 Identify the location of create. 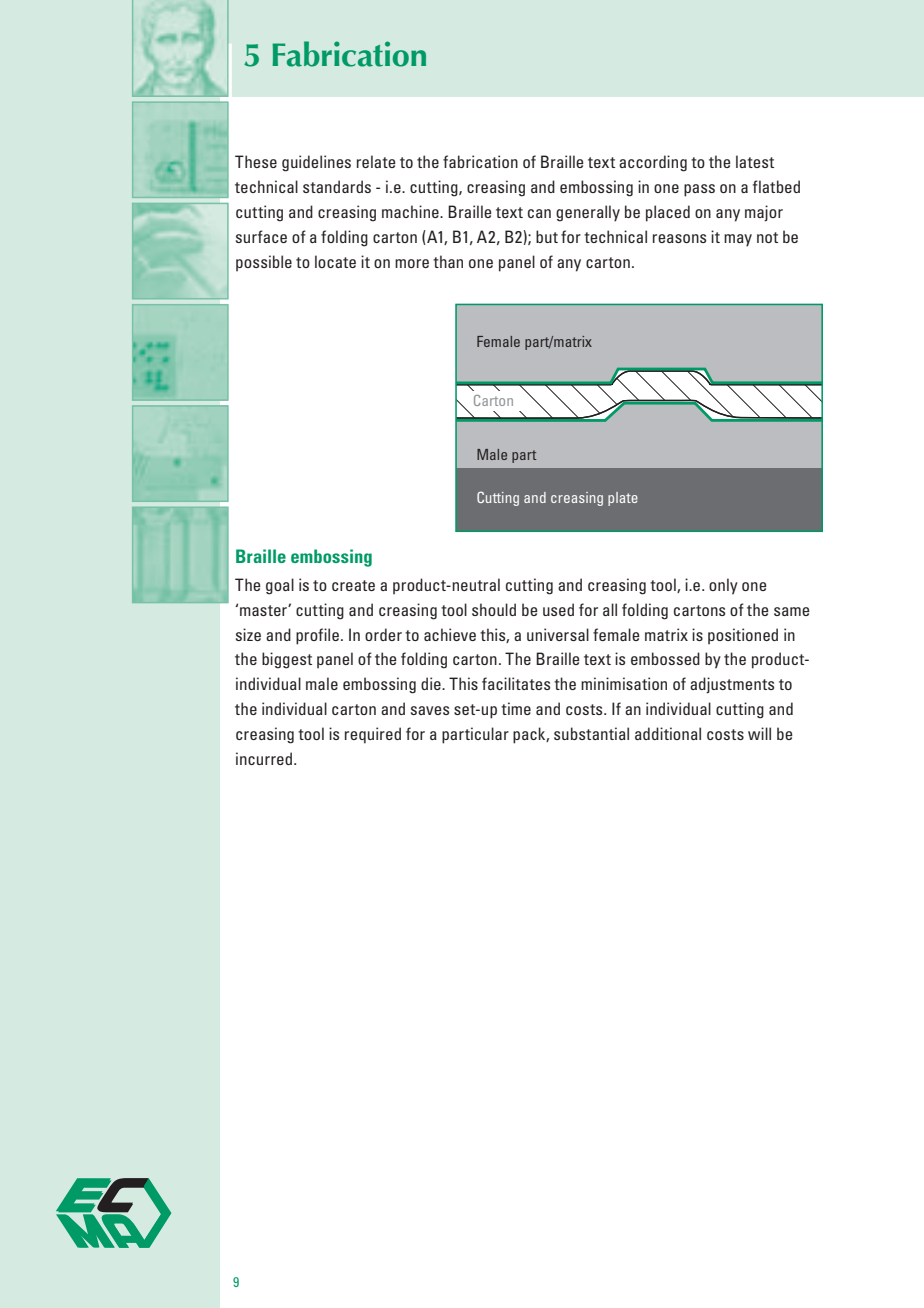
(353, 585).
